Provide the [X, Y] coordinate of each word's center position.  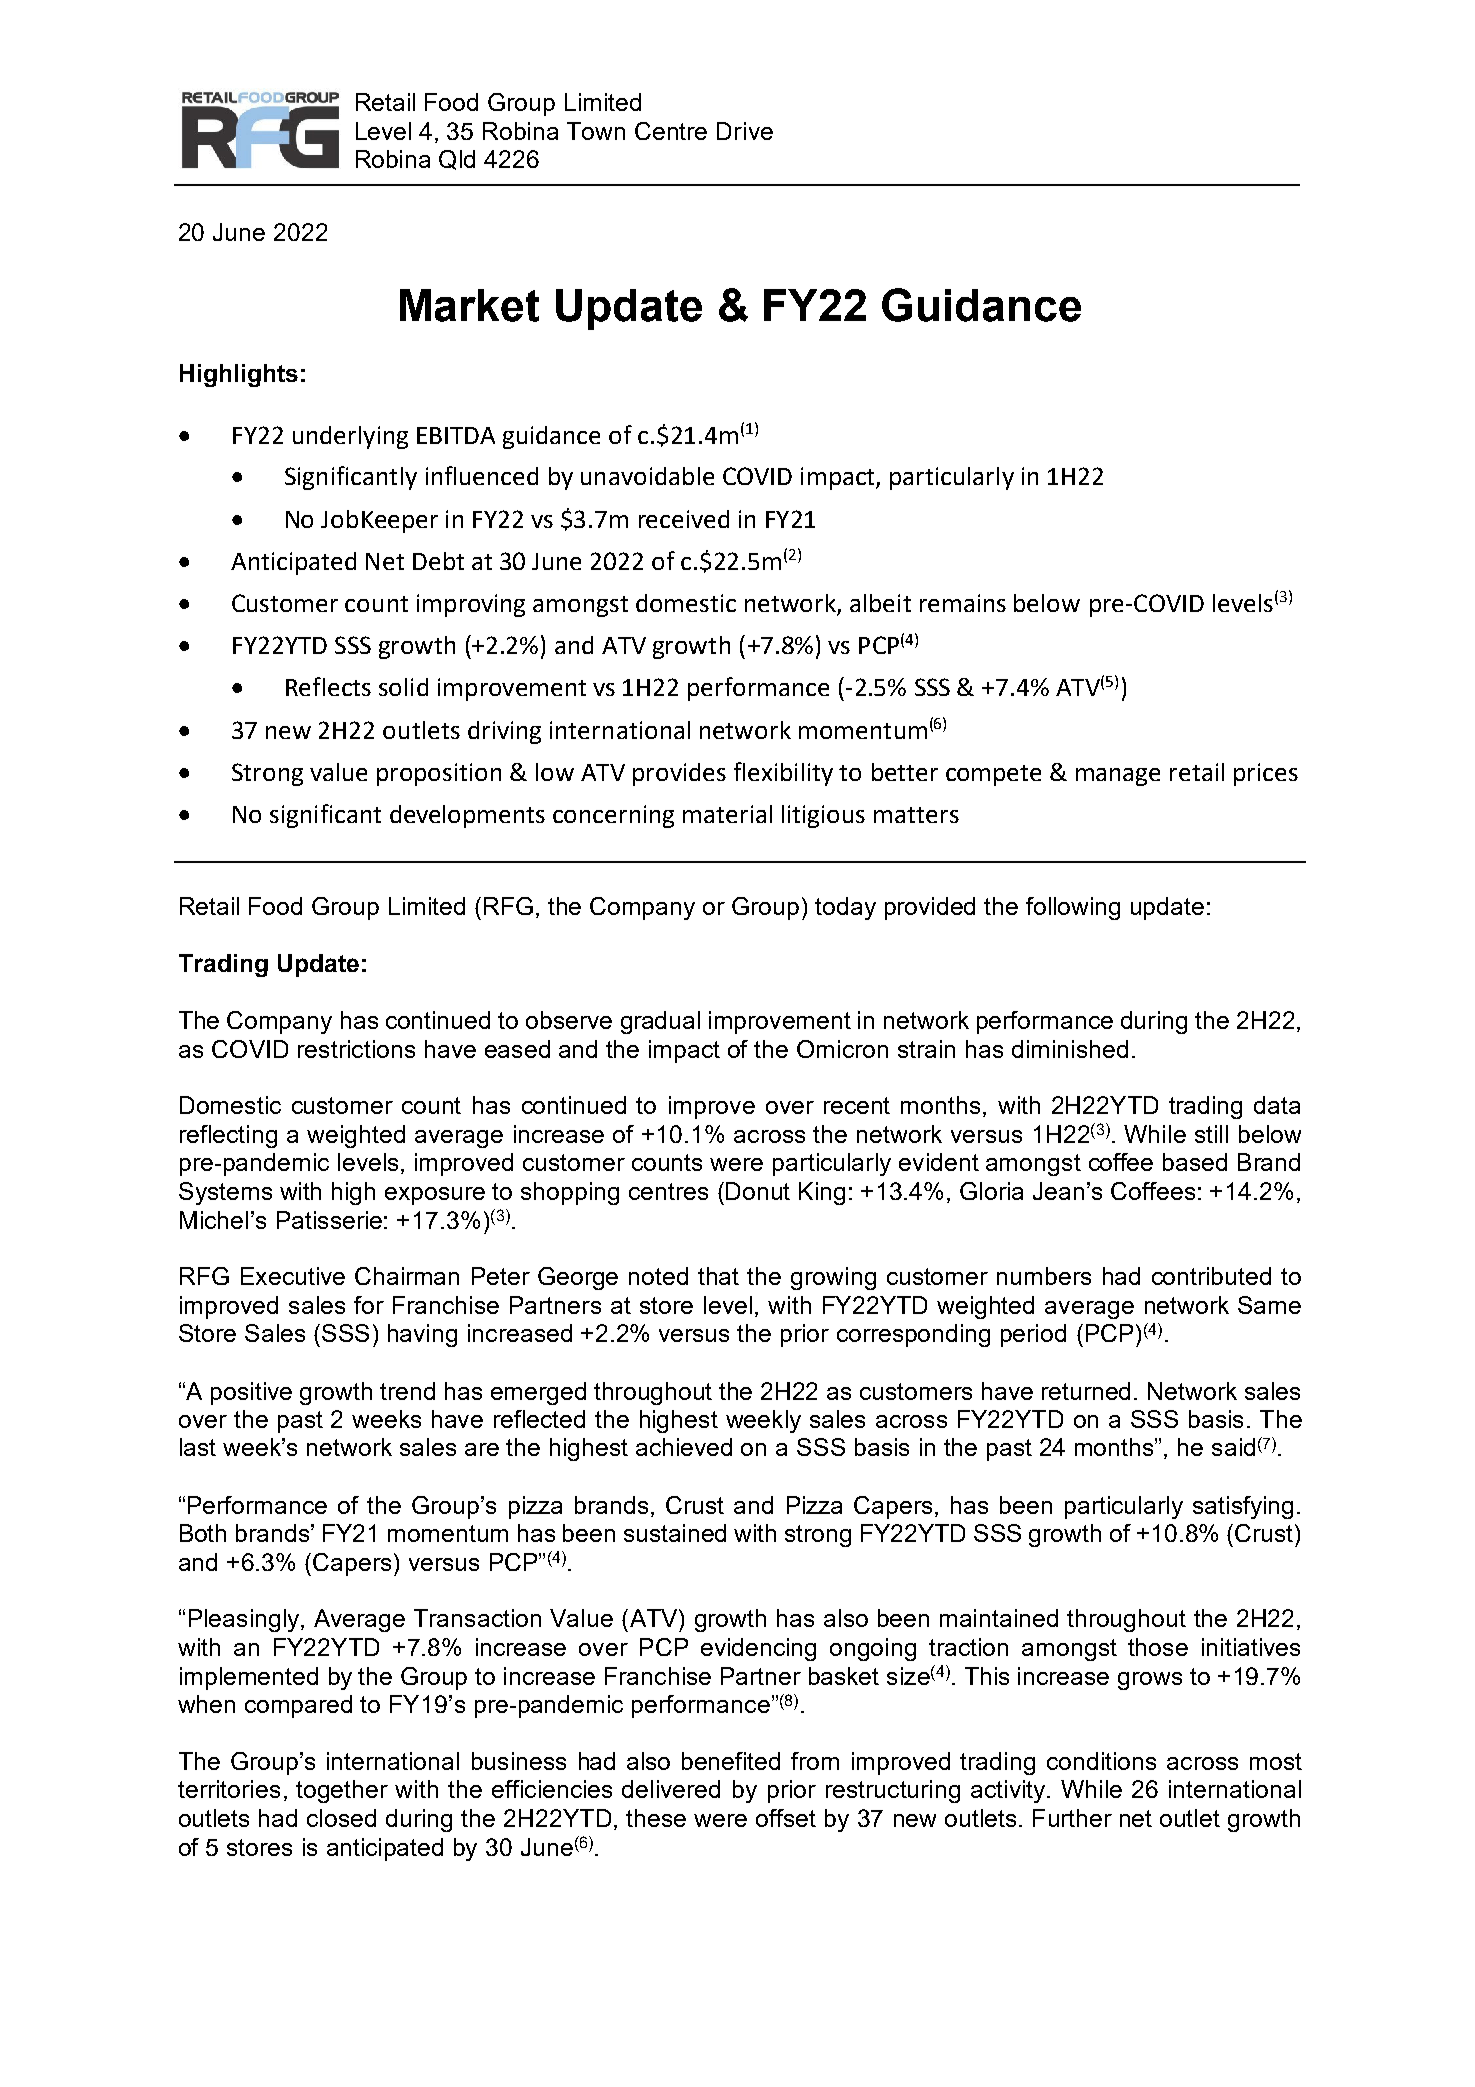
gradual [660, 1022]
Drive [745, 131]
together [342, 1791]
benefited [731, 1761]
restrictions [356, 1049]
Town [596, 131]
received [684, 519]
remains [963, 603]
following [1073, 908]
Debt [438, 561]
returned [1086, 1391]
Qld [457, 160]
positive [251, 1393]
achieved [684, 1447]
